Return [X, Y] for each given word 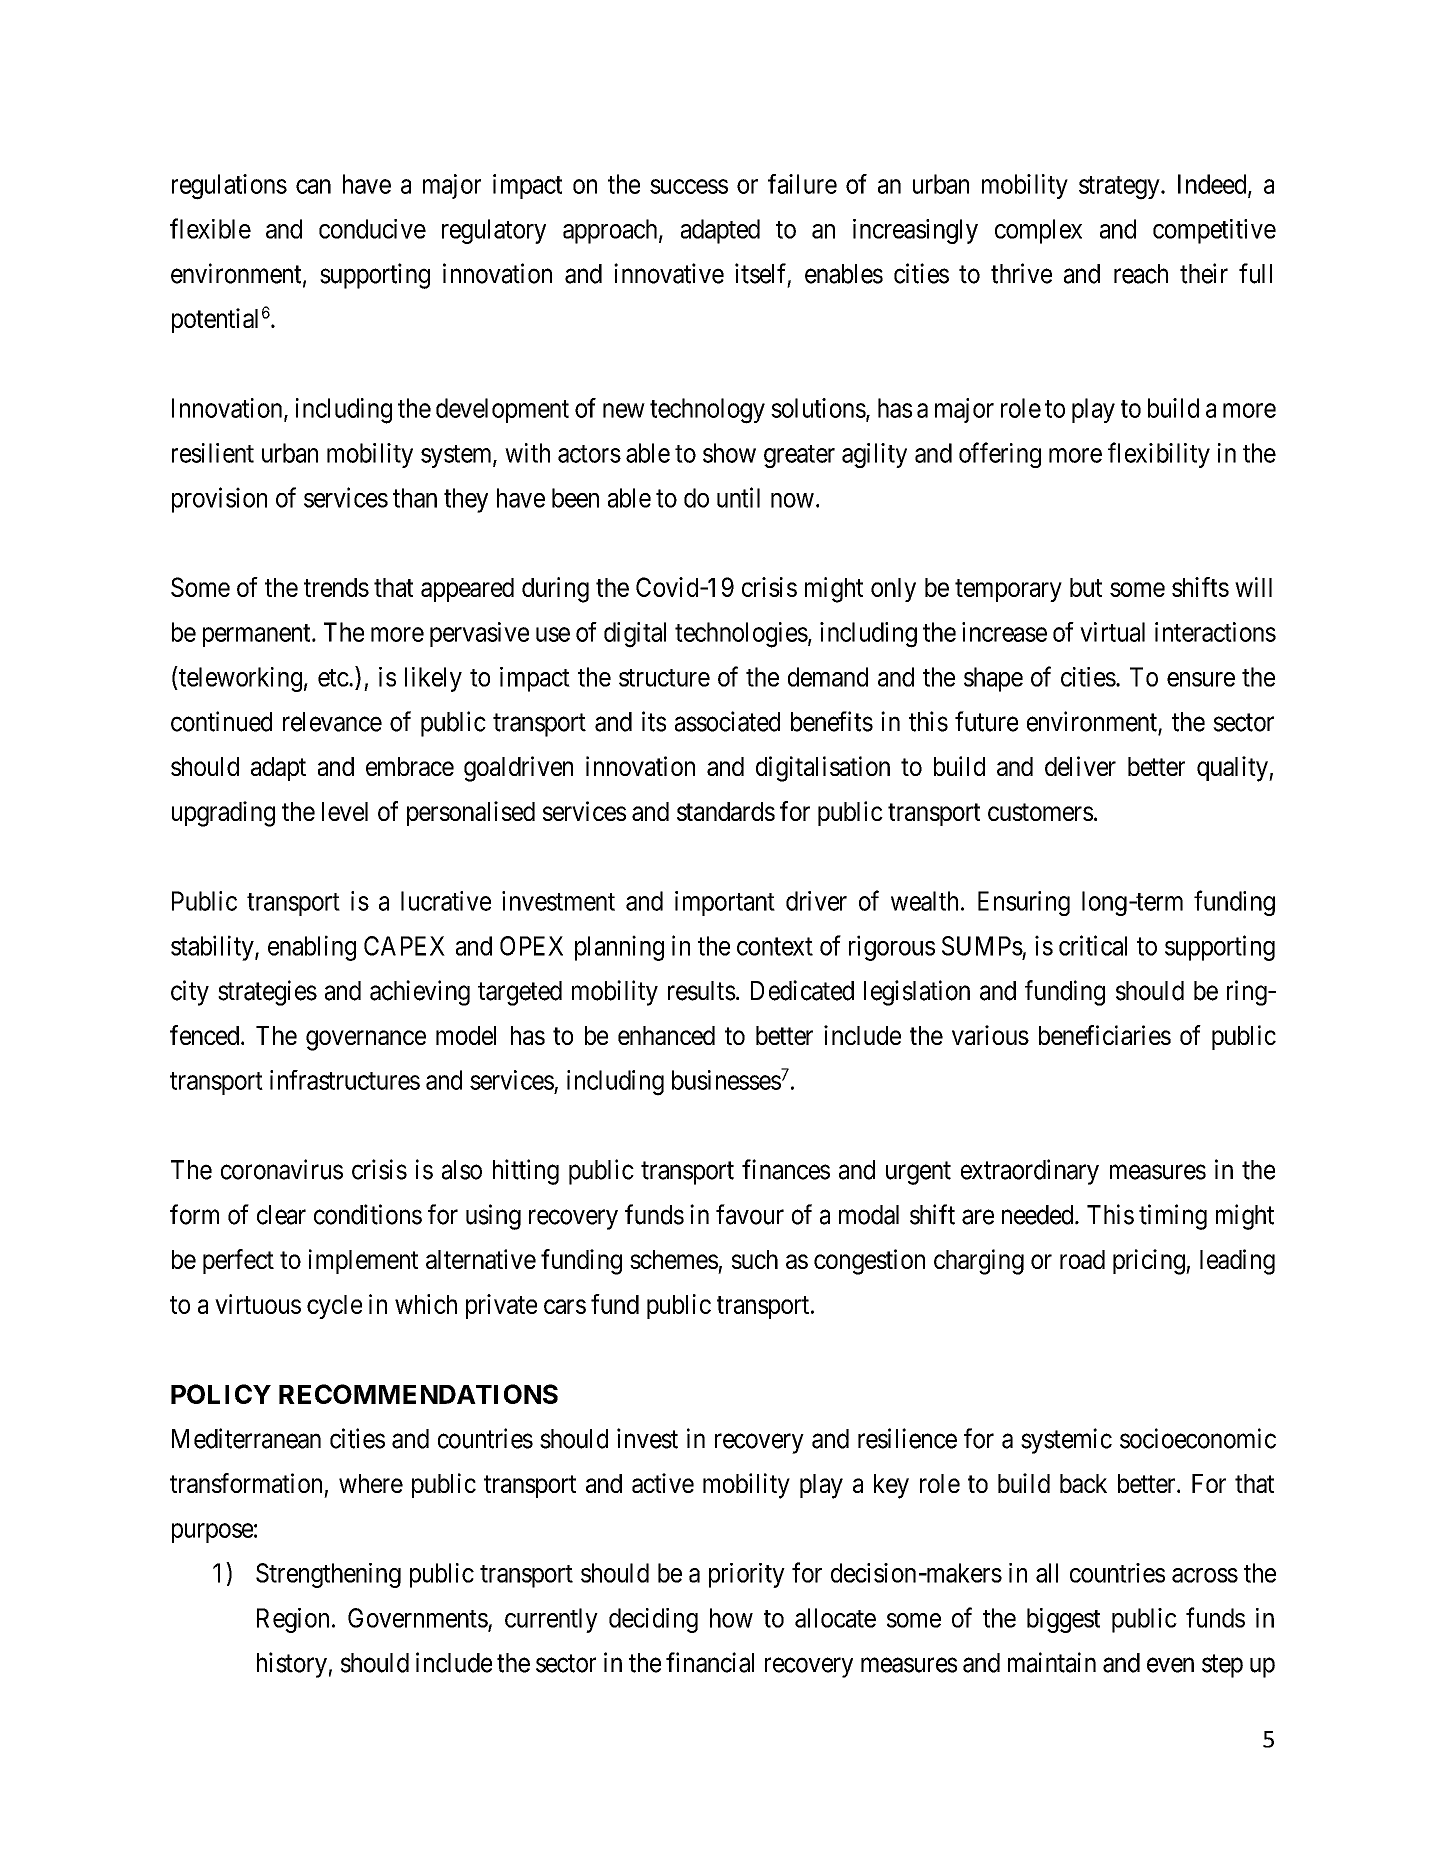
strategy [1120, 188]
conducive [372, 229]
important [725, 903]
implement [363, 1261]
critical [1093, 945]
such [755, 1259]
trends [336, 587]
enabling [312, 948]
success [689, 186]
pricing [1150, 1262]
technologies [741, 635]
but [1086, 587]
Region [293, 1620]
